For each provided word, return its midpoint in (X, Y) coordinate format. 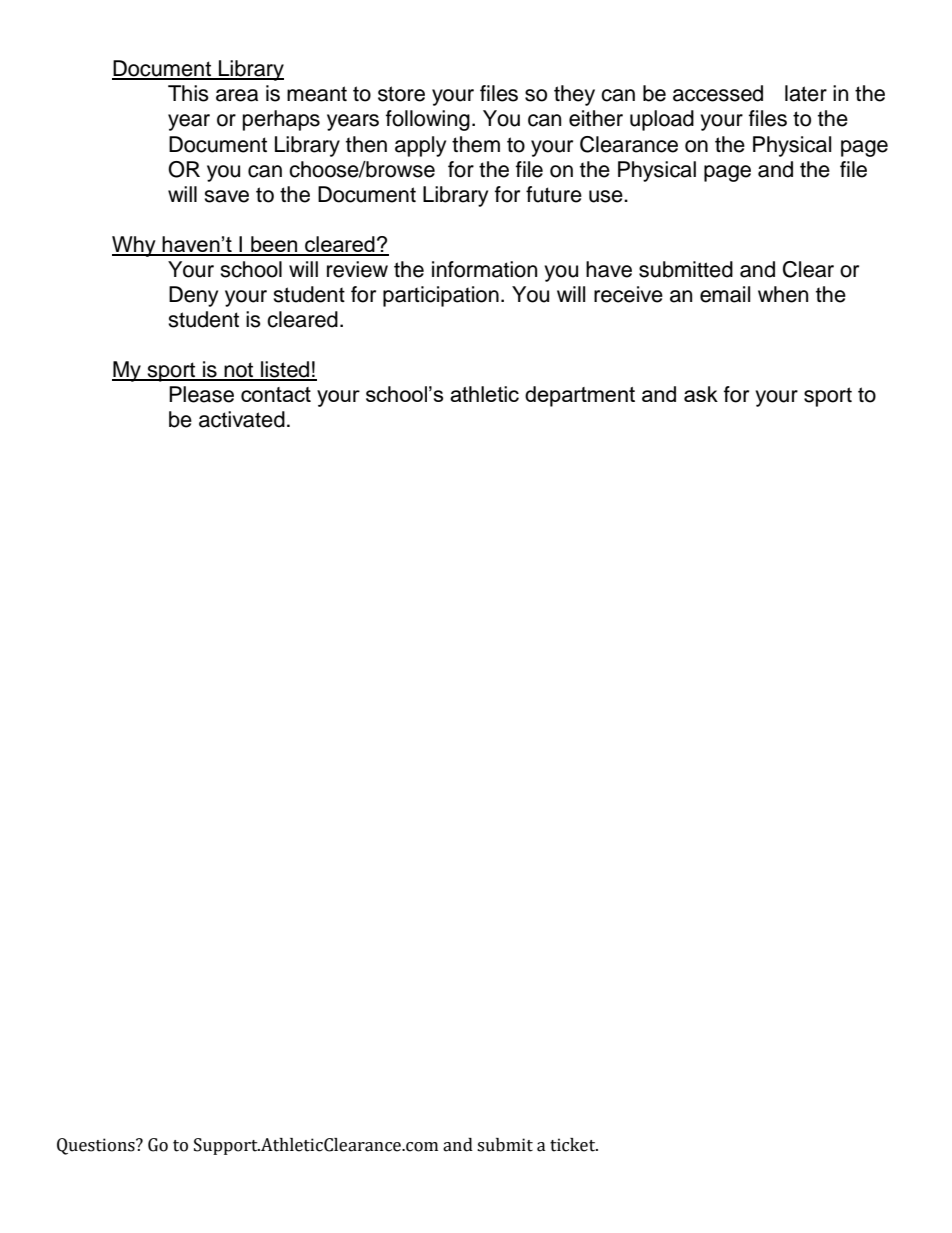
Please (201, 394)
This (188, 93)
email (725, 294)
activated (242, 419)
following (428, 120)
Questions (97, 1146)
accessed (718, 93)
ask (701, 394)
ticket (574, 1145)
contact (276, 394)
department (580, 396)
